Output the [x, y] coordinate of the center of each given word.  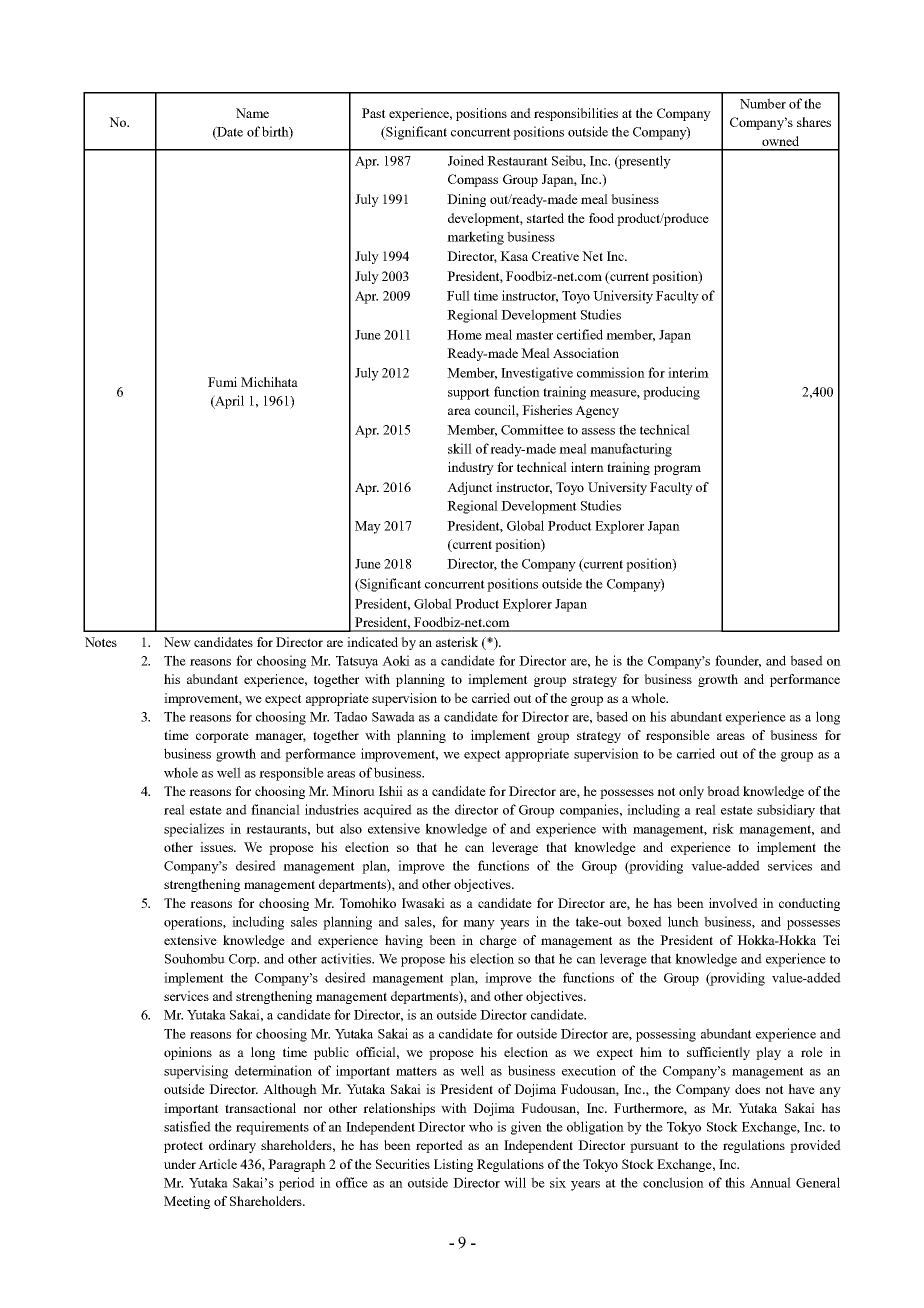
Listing [453, 1165]
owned [780, 141]
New [177, 642]
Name [252, 113]
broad [723, 791]
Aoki [396, 660]
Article [217, 1164]
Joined [466, 160]
